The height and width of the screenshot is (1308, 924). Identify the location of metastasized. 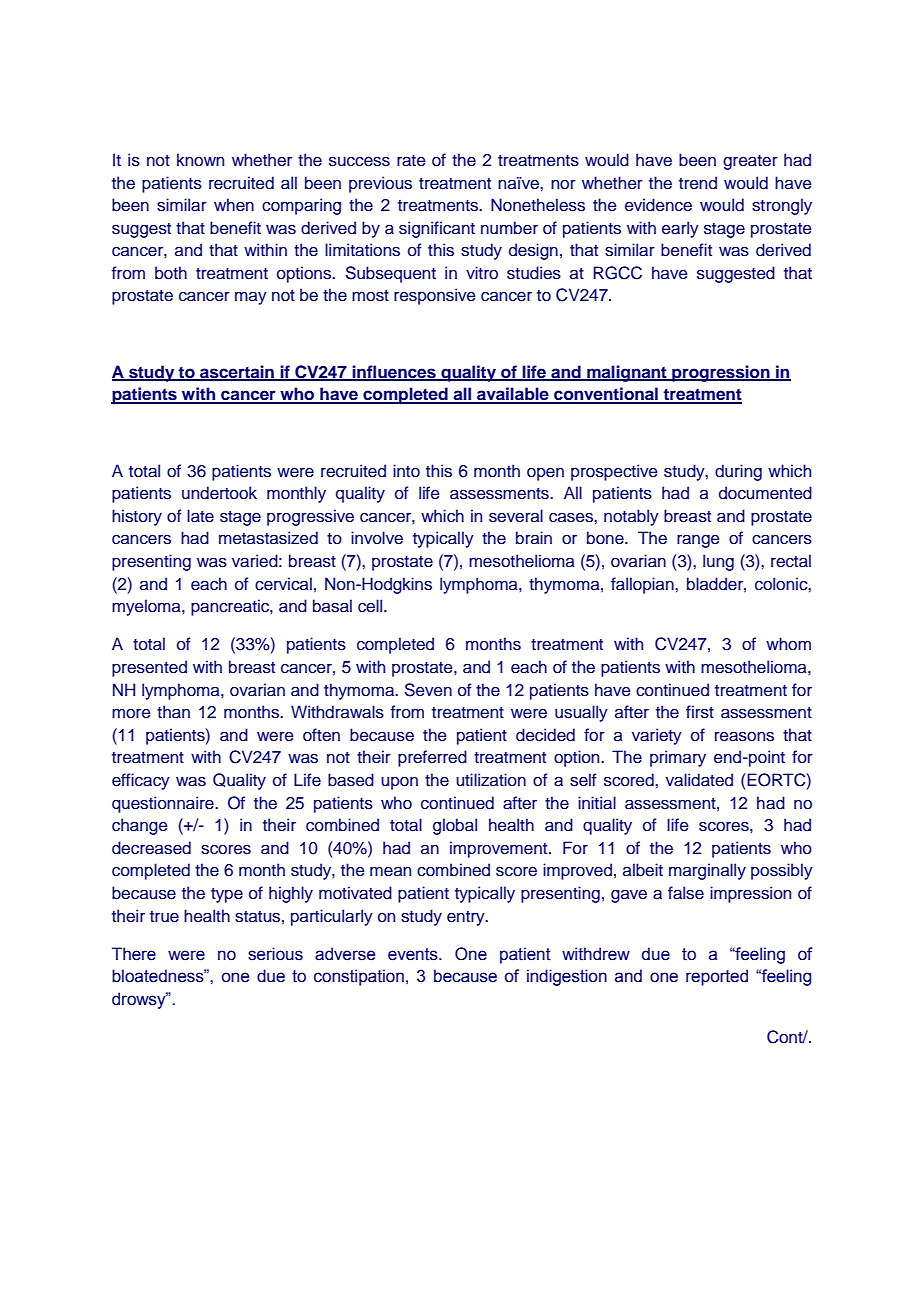
(268, 538).
